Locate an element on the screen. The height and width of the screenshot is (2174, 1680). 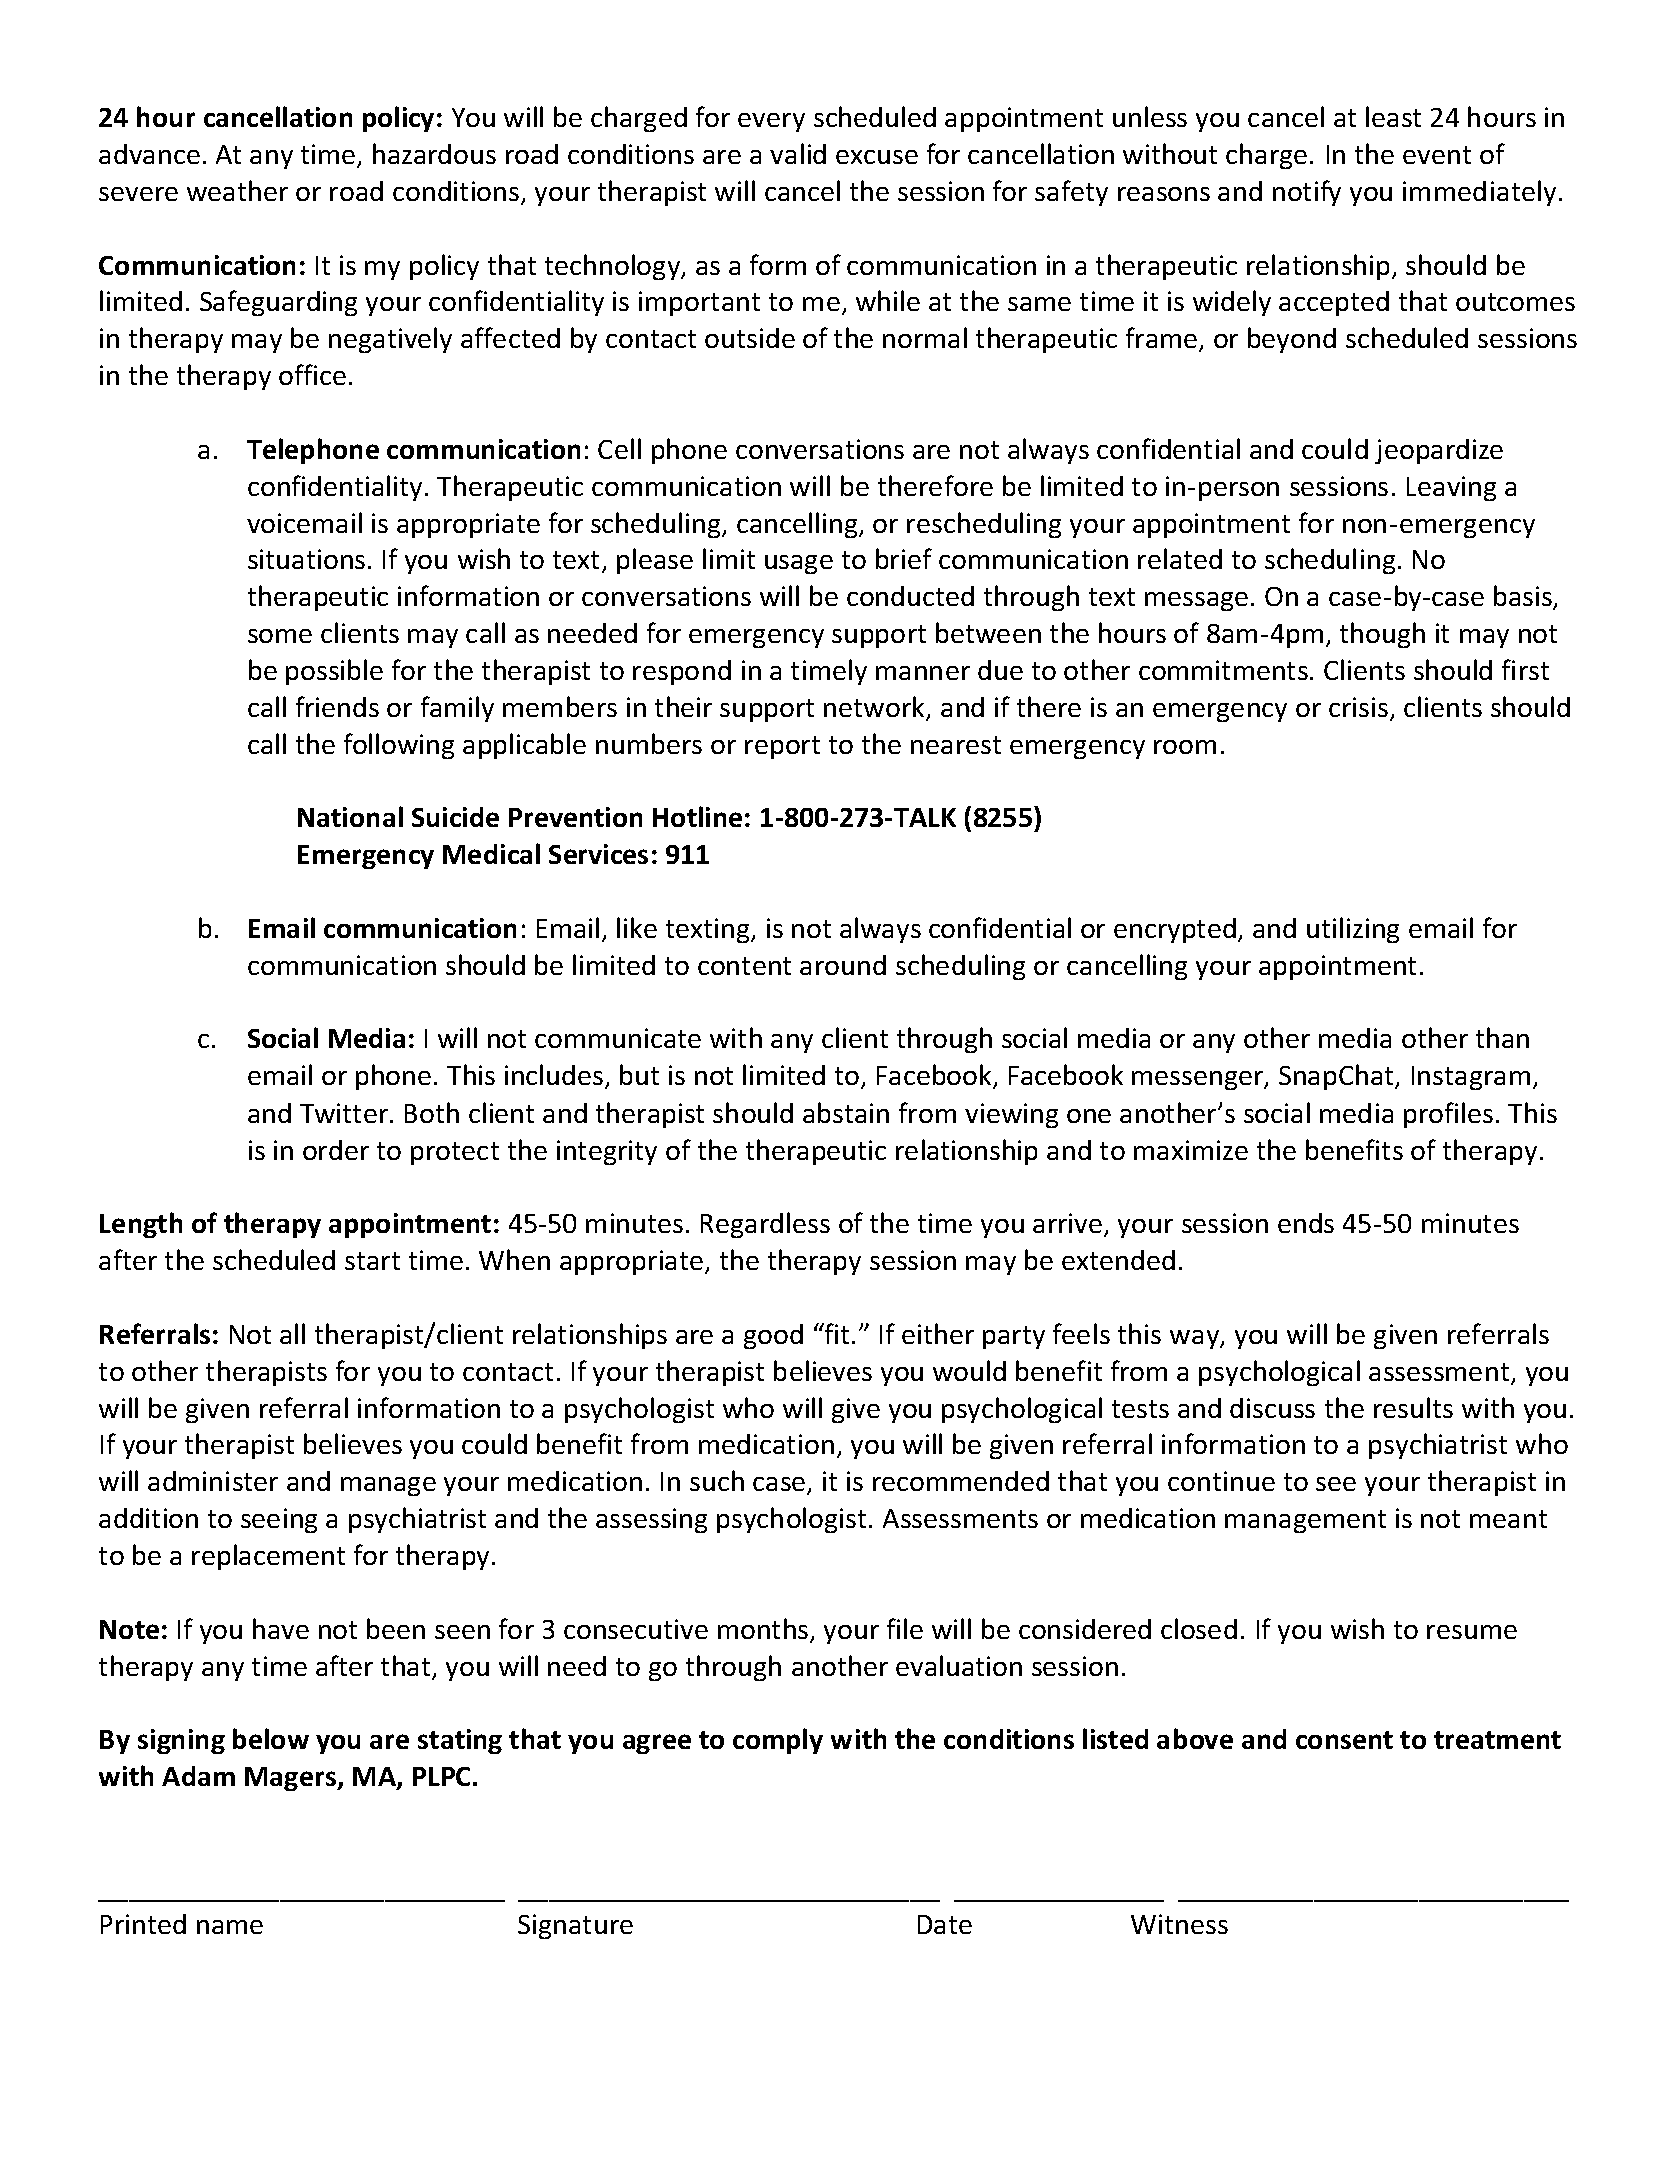
weather is located at coordinates (237, 190).
